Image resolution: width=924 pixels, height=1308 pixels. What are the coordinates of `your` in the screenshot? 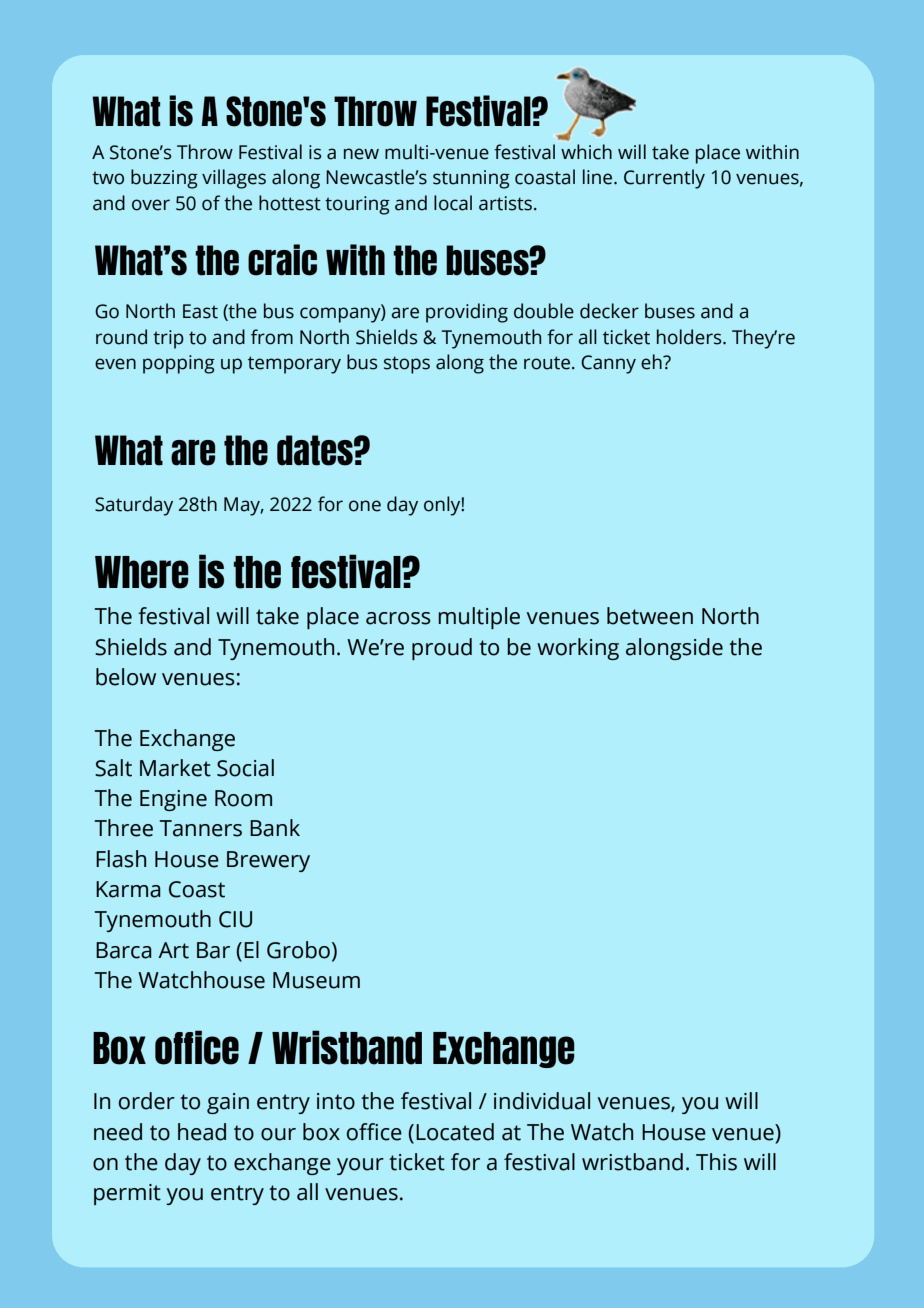 It's located at (360, 1166).
